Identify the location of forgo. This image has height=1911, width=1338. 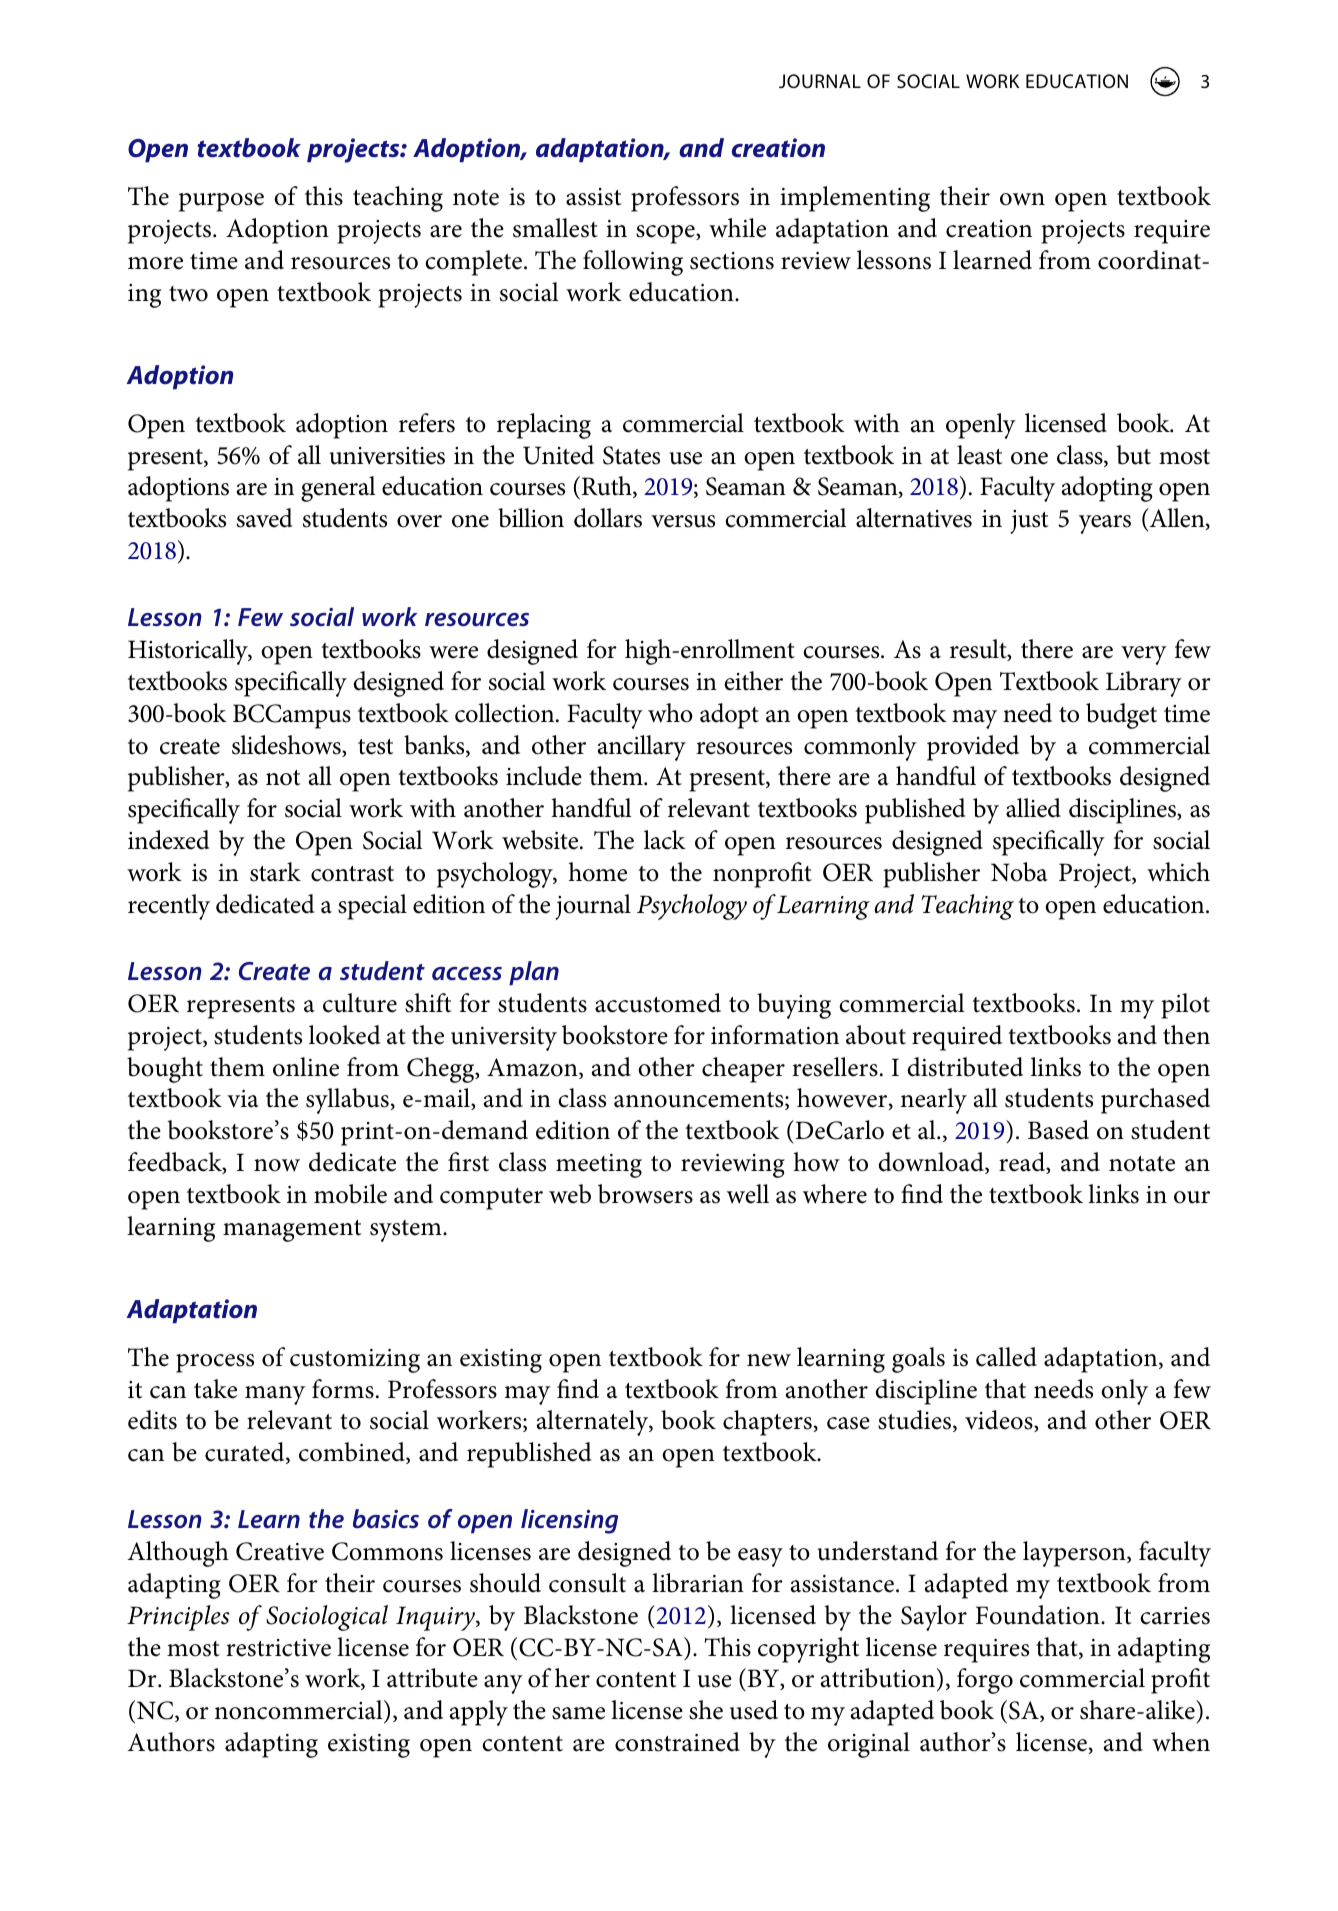
(985, 1681).
